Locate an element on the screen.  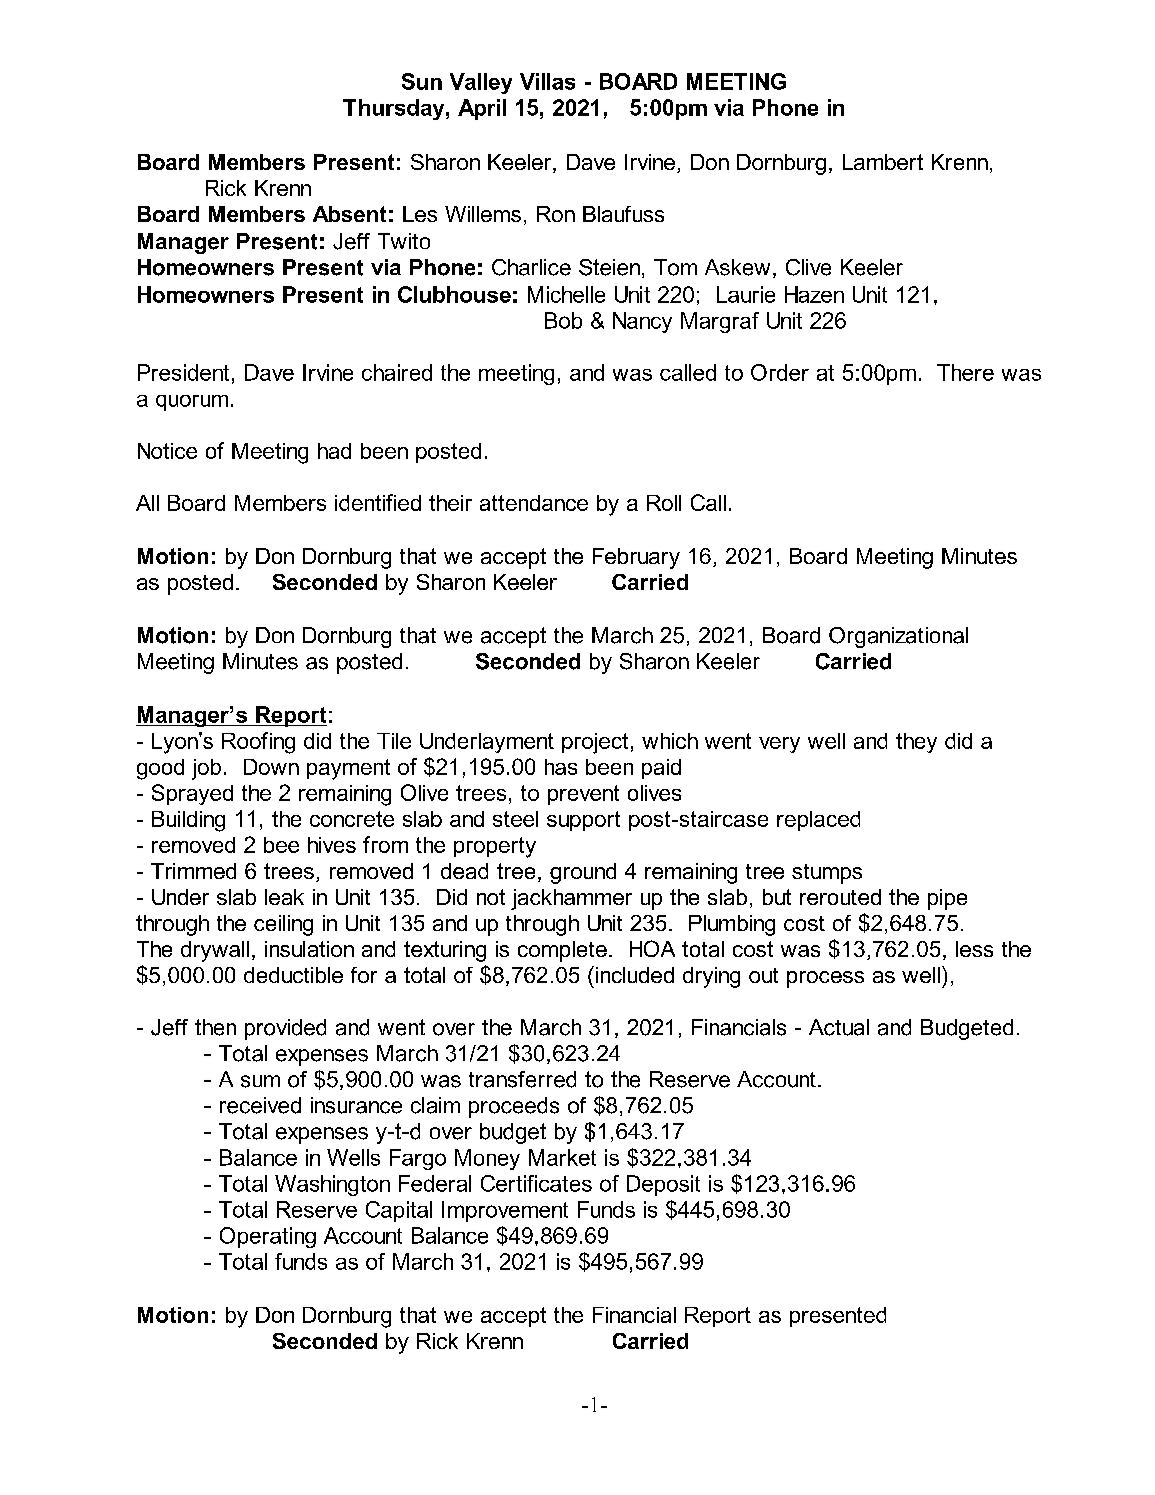
ceiling is located at coordinates (283, 925).
